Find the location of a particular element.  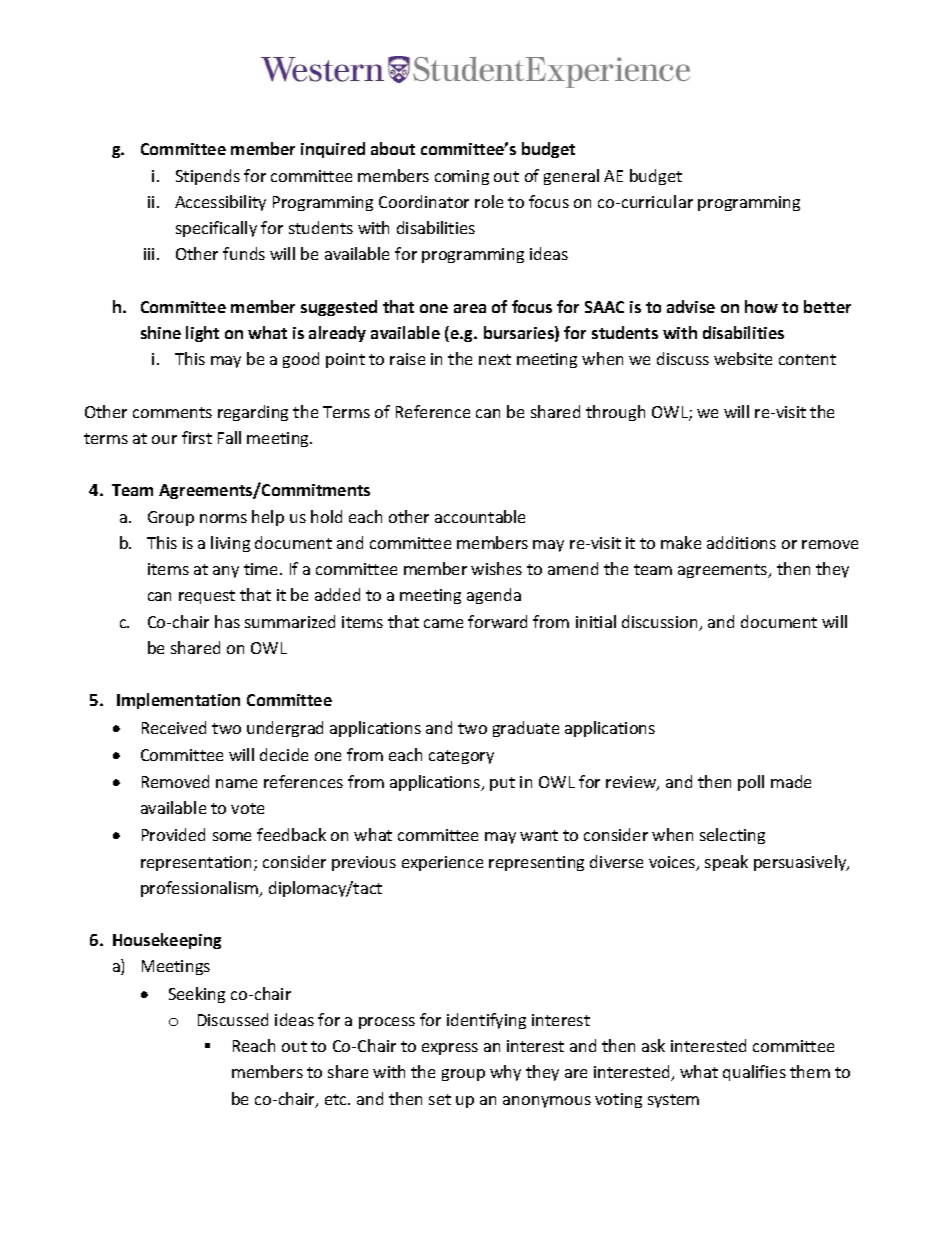

has is located at coordinates (227, 621).
